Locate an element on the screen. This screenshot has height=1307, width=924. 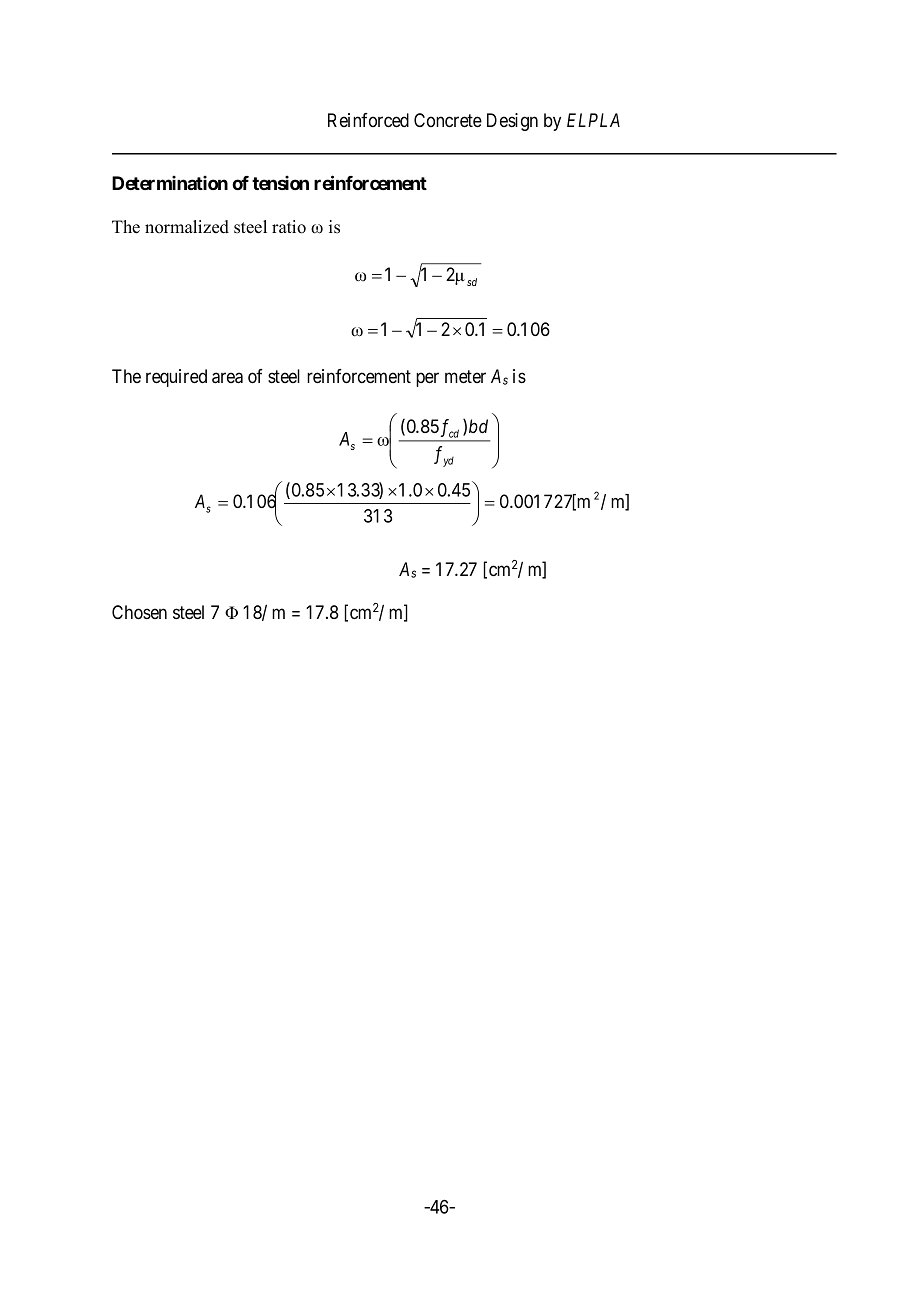
Reinforced is located at coordinates (368, 120).
